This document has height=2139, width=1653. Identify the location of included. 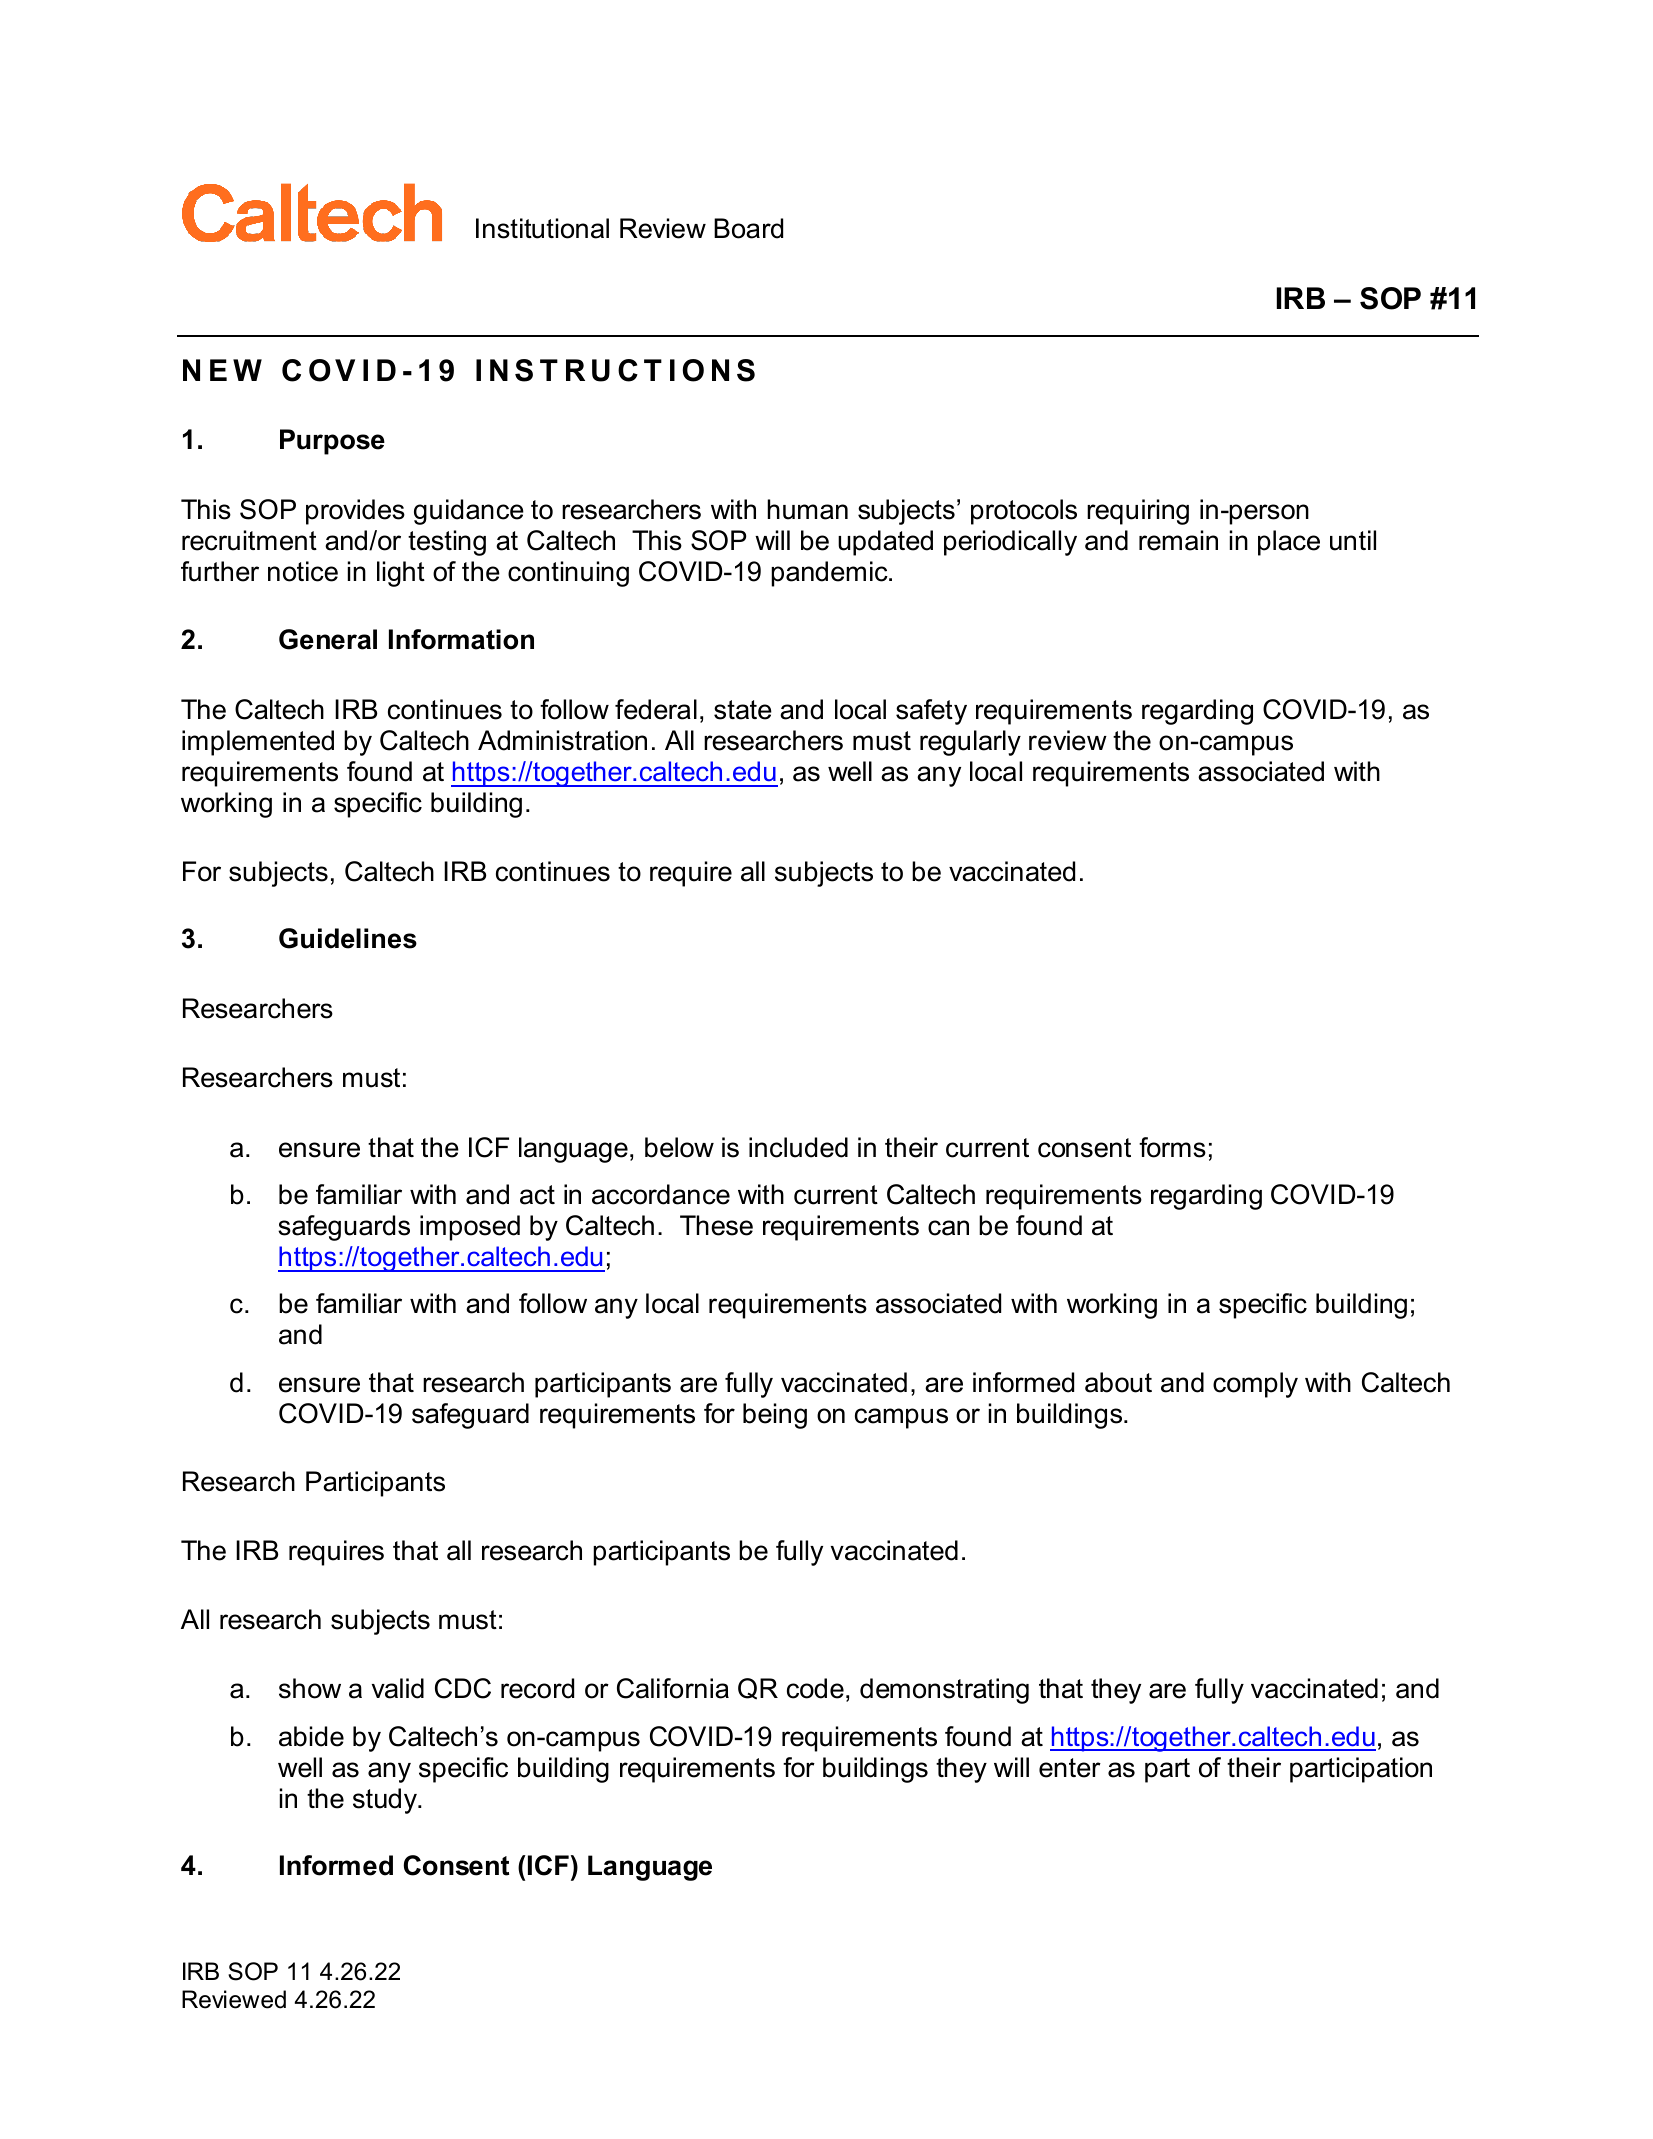
(798, 1147).
